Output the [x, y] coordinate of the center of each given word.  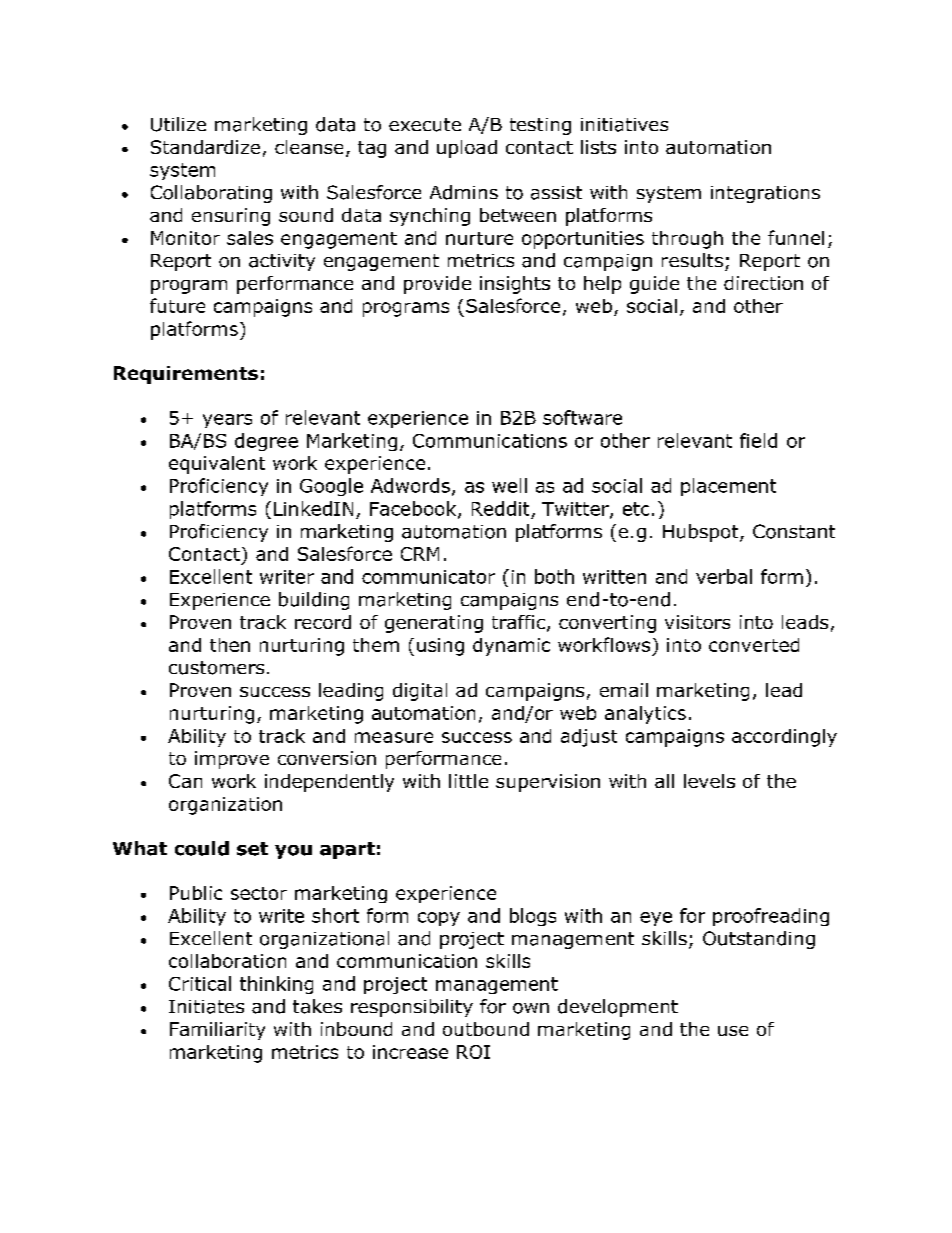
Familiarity [217, 1031]
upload [467, 149]
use [733, 1031]
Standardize [205, 147]
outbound [486, 1029]
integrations [765, 194]
